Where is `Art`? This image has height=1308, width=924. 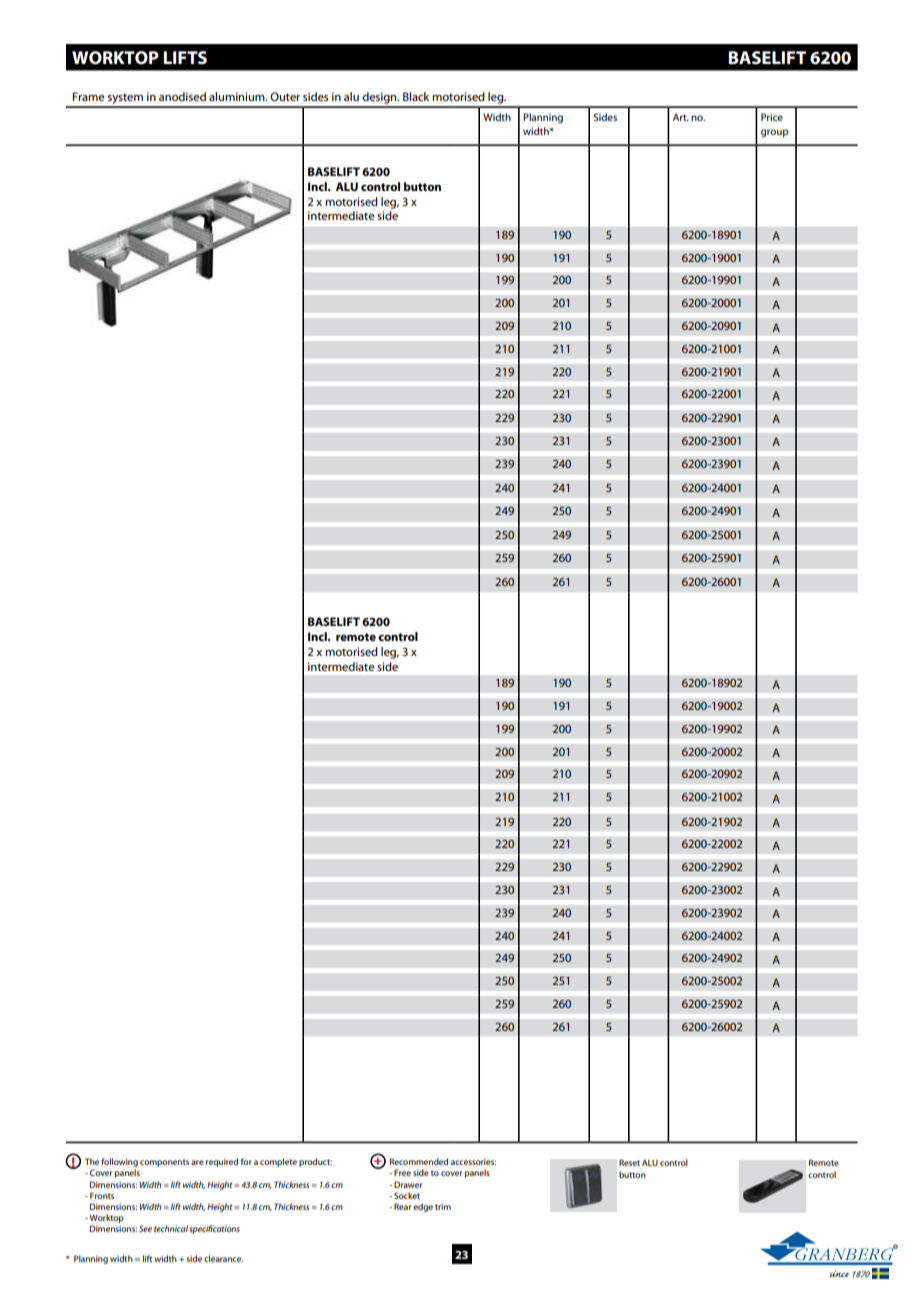 Art is located at coordinates (681, 117).
